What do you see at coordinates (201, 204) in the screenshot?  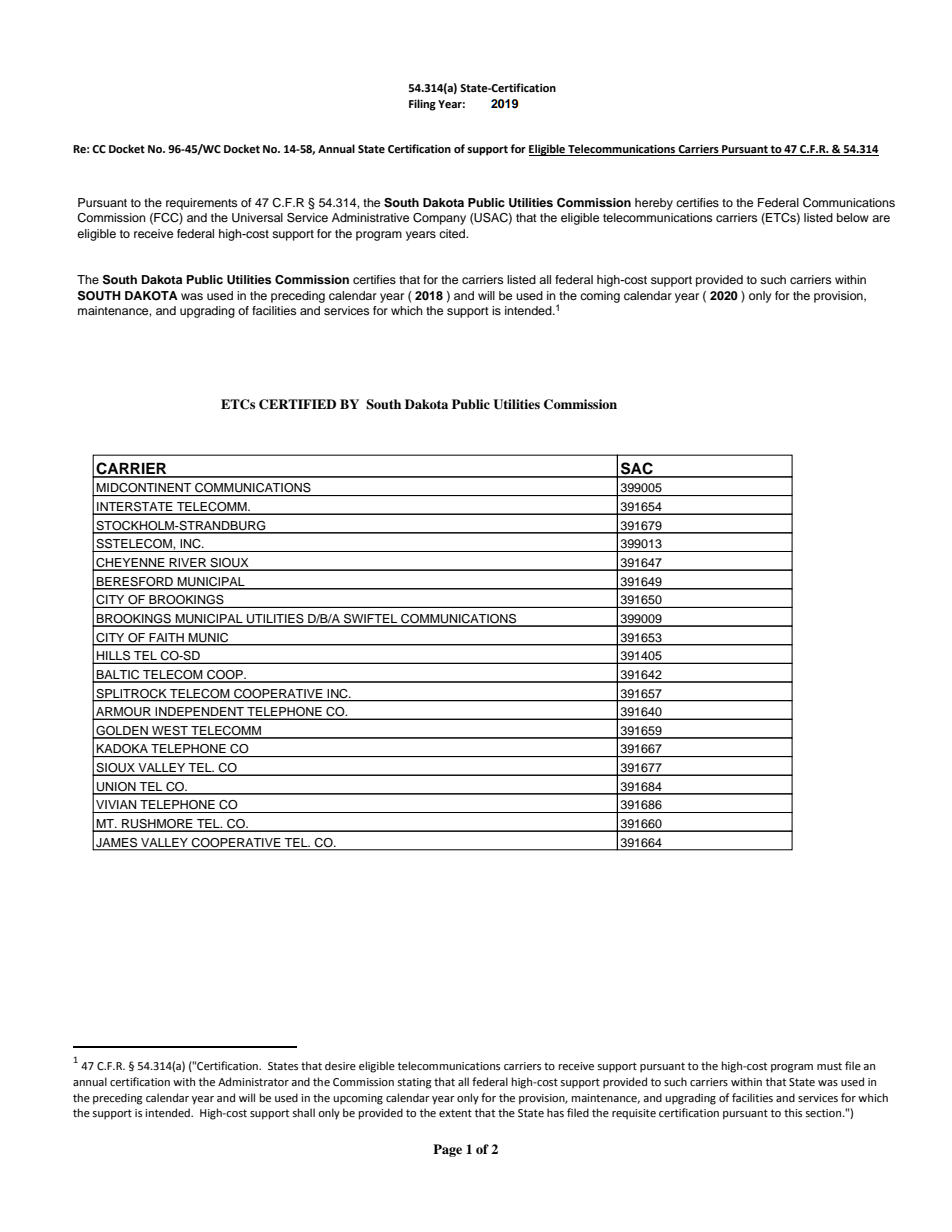 I see `requirements` at bounding box center [201, 204].
